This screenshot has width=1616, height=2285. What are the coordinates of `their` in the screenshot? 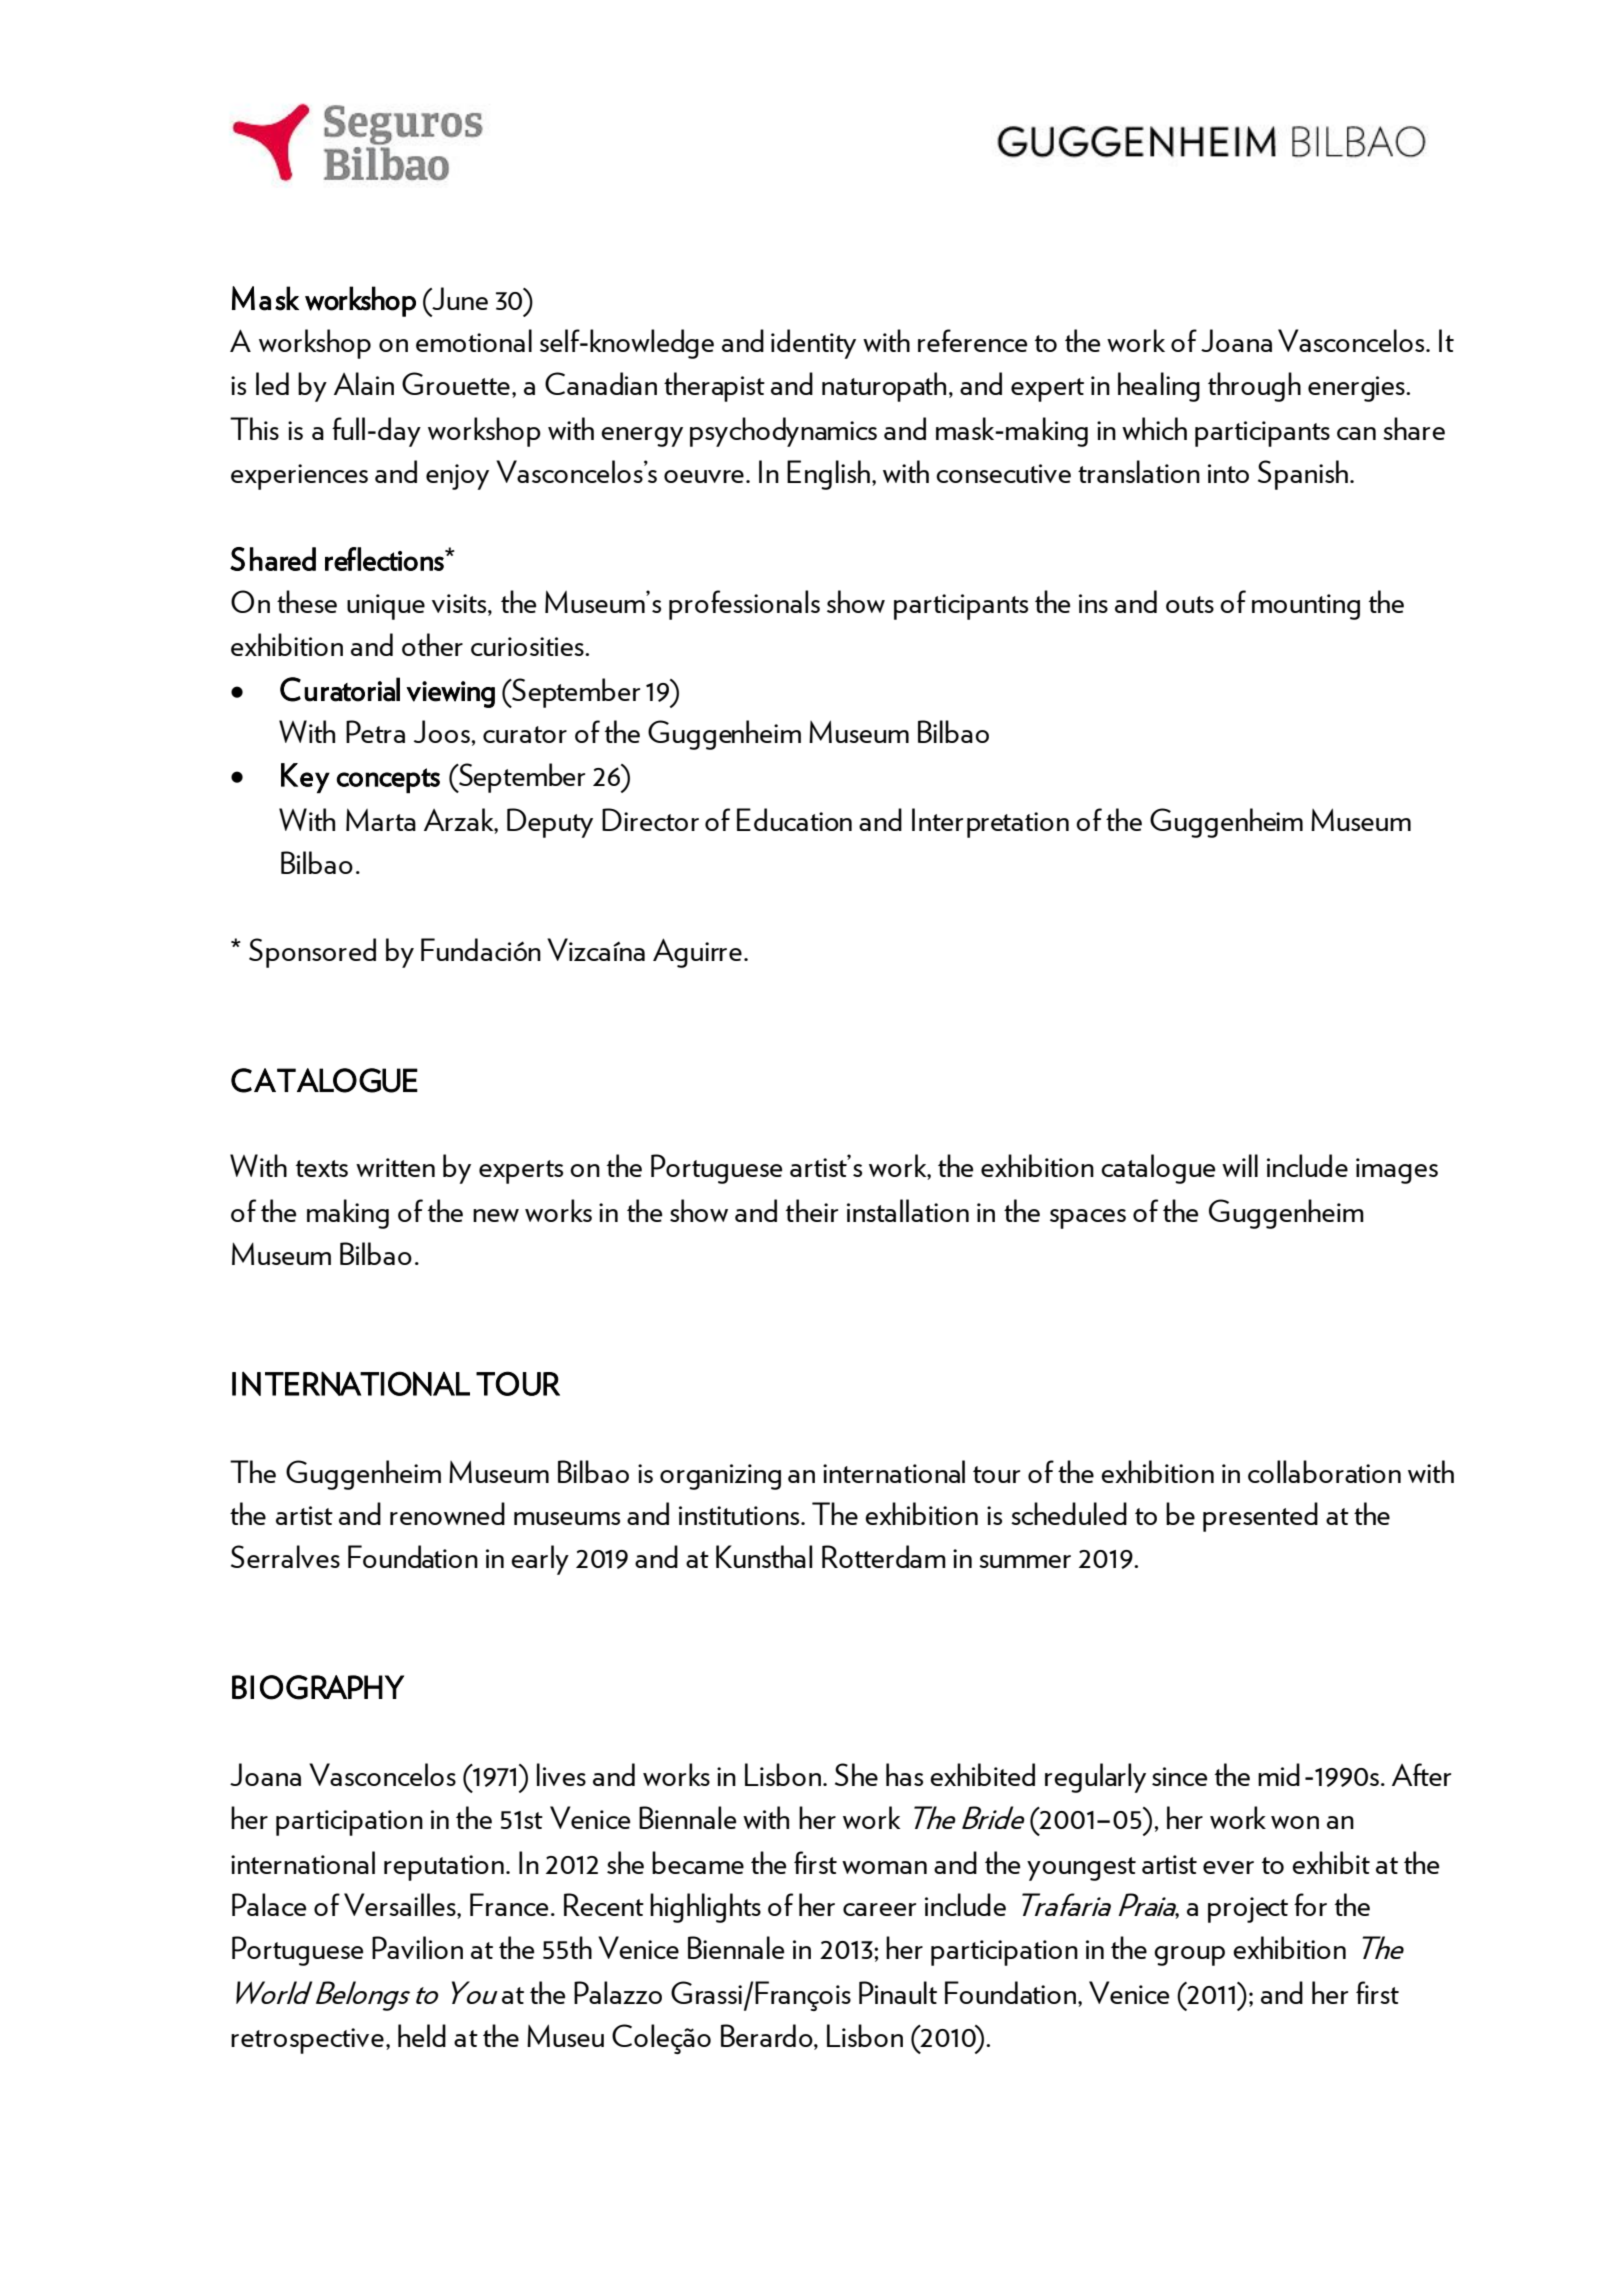 It's located at (812, 1210).
